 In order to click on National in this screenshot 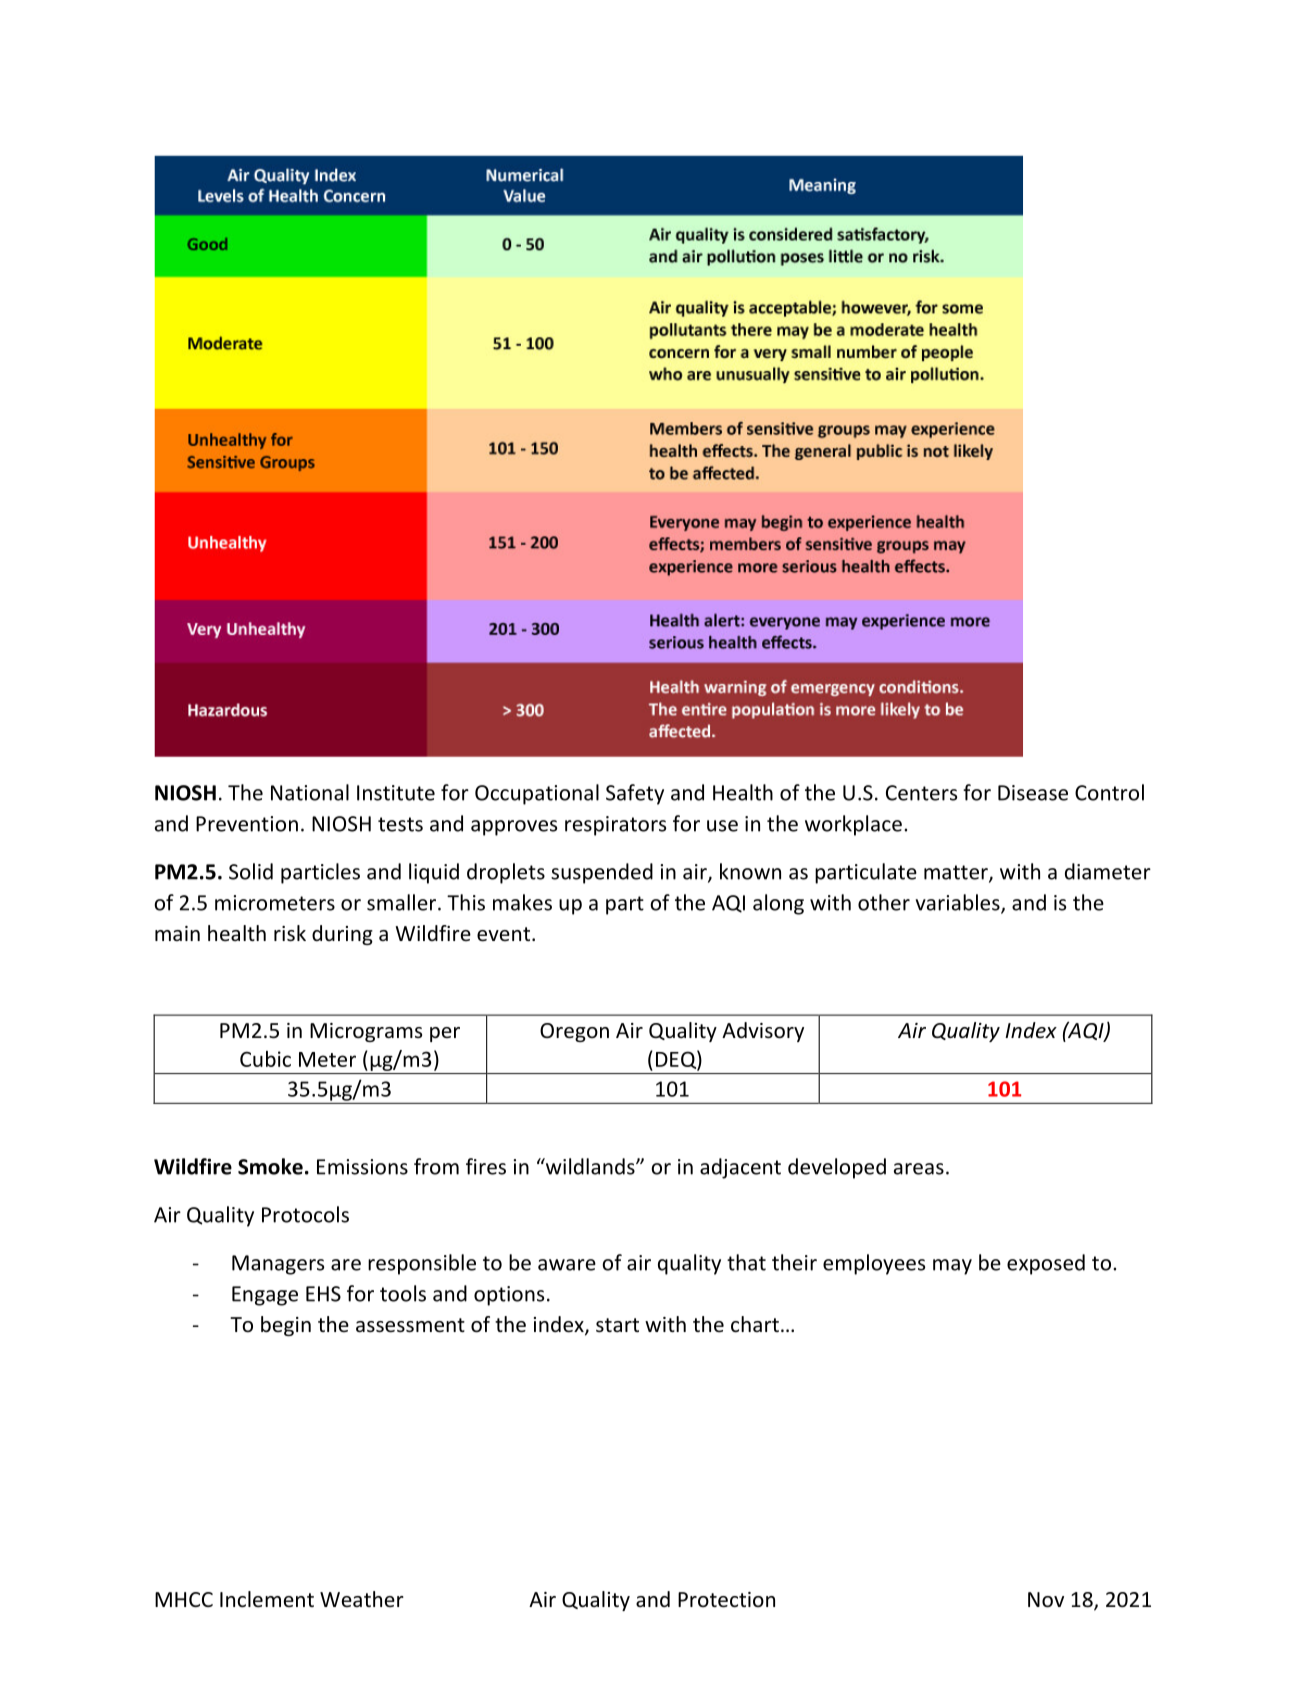, I will do `click(310, 792)`.
